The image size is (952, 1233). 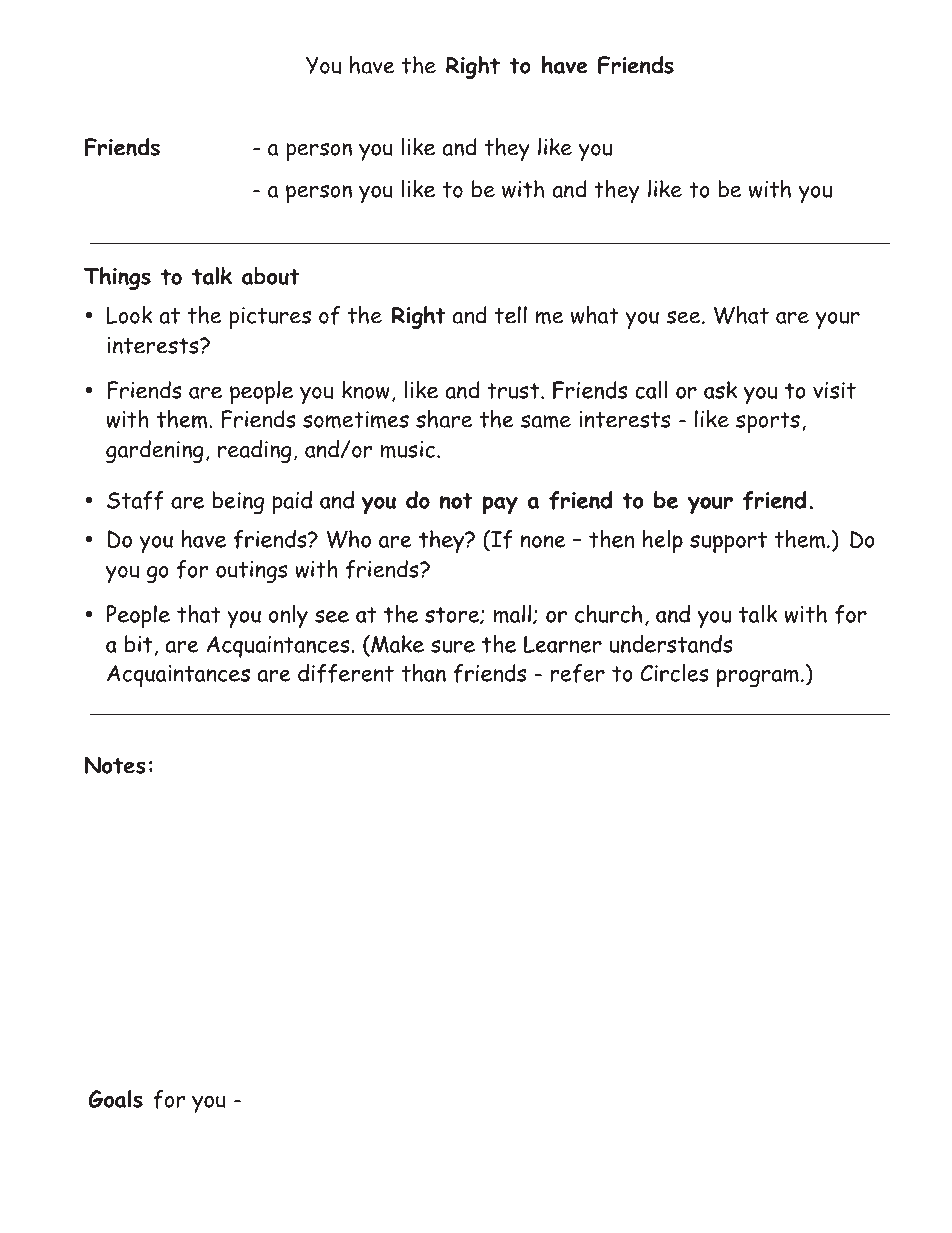 What do you see at coordinates (500, 505) in the document?
I see `pay` at bounding box center [500, 505].
